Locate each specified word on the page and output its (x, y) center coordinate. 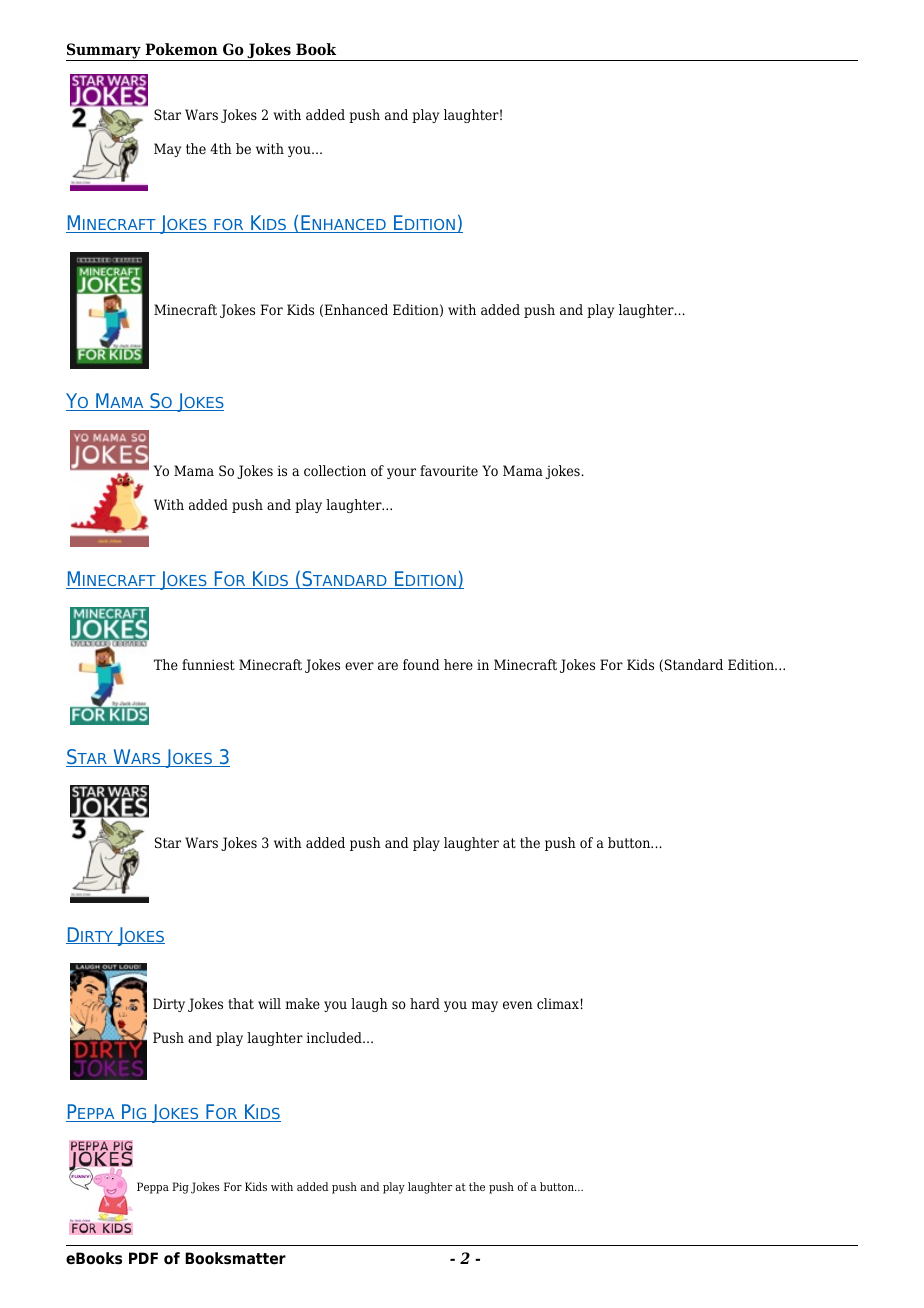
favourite (449, 470)
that (241, 1003)
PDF (143, 1258)
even (518, 1005)
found (421, 664)
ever (359, 666)
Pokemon (181, 49)
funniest (208, 664)
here (458, 664)
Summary (104, 52)
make (303, 1003)
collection (335, 470)
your (401, 473)
